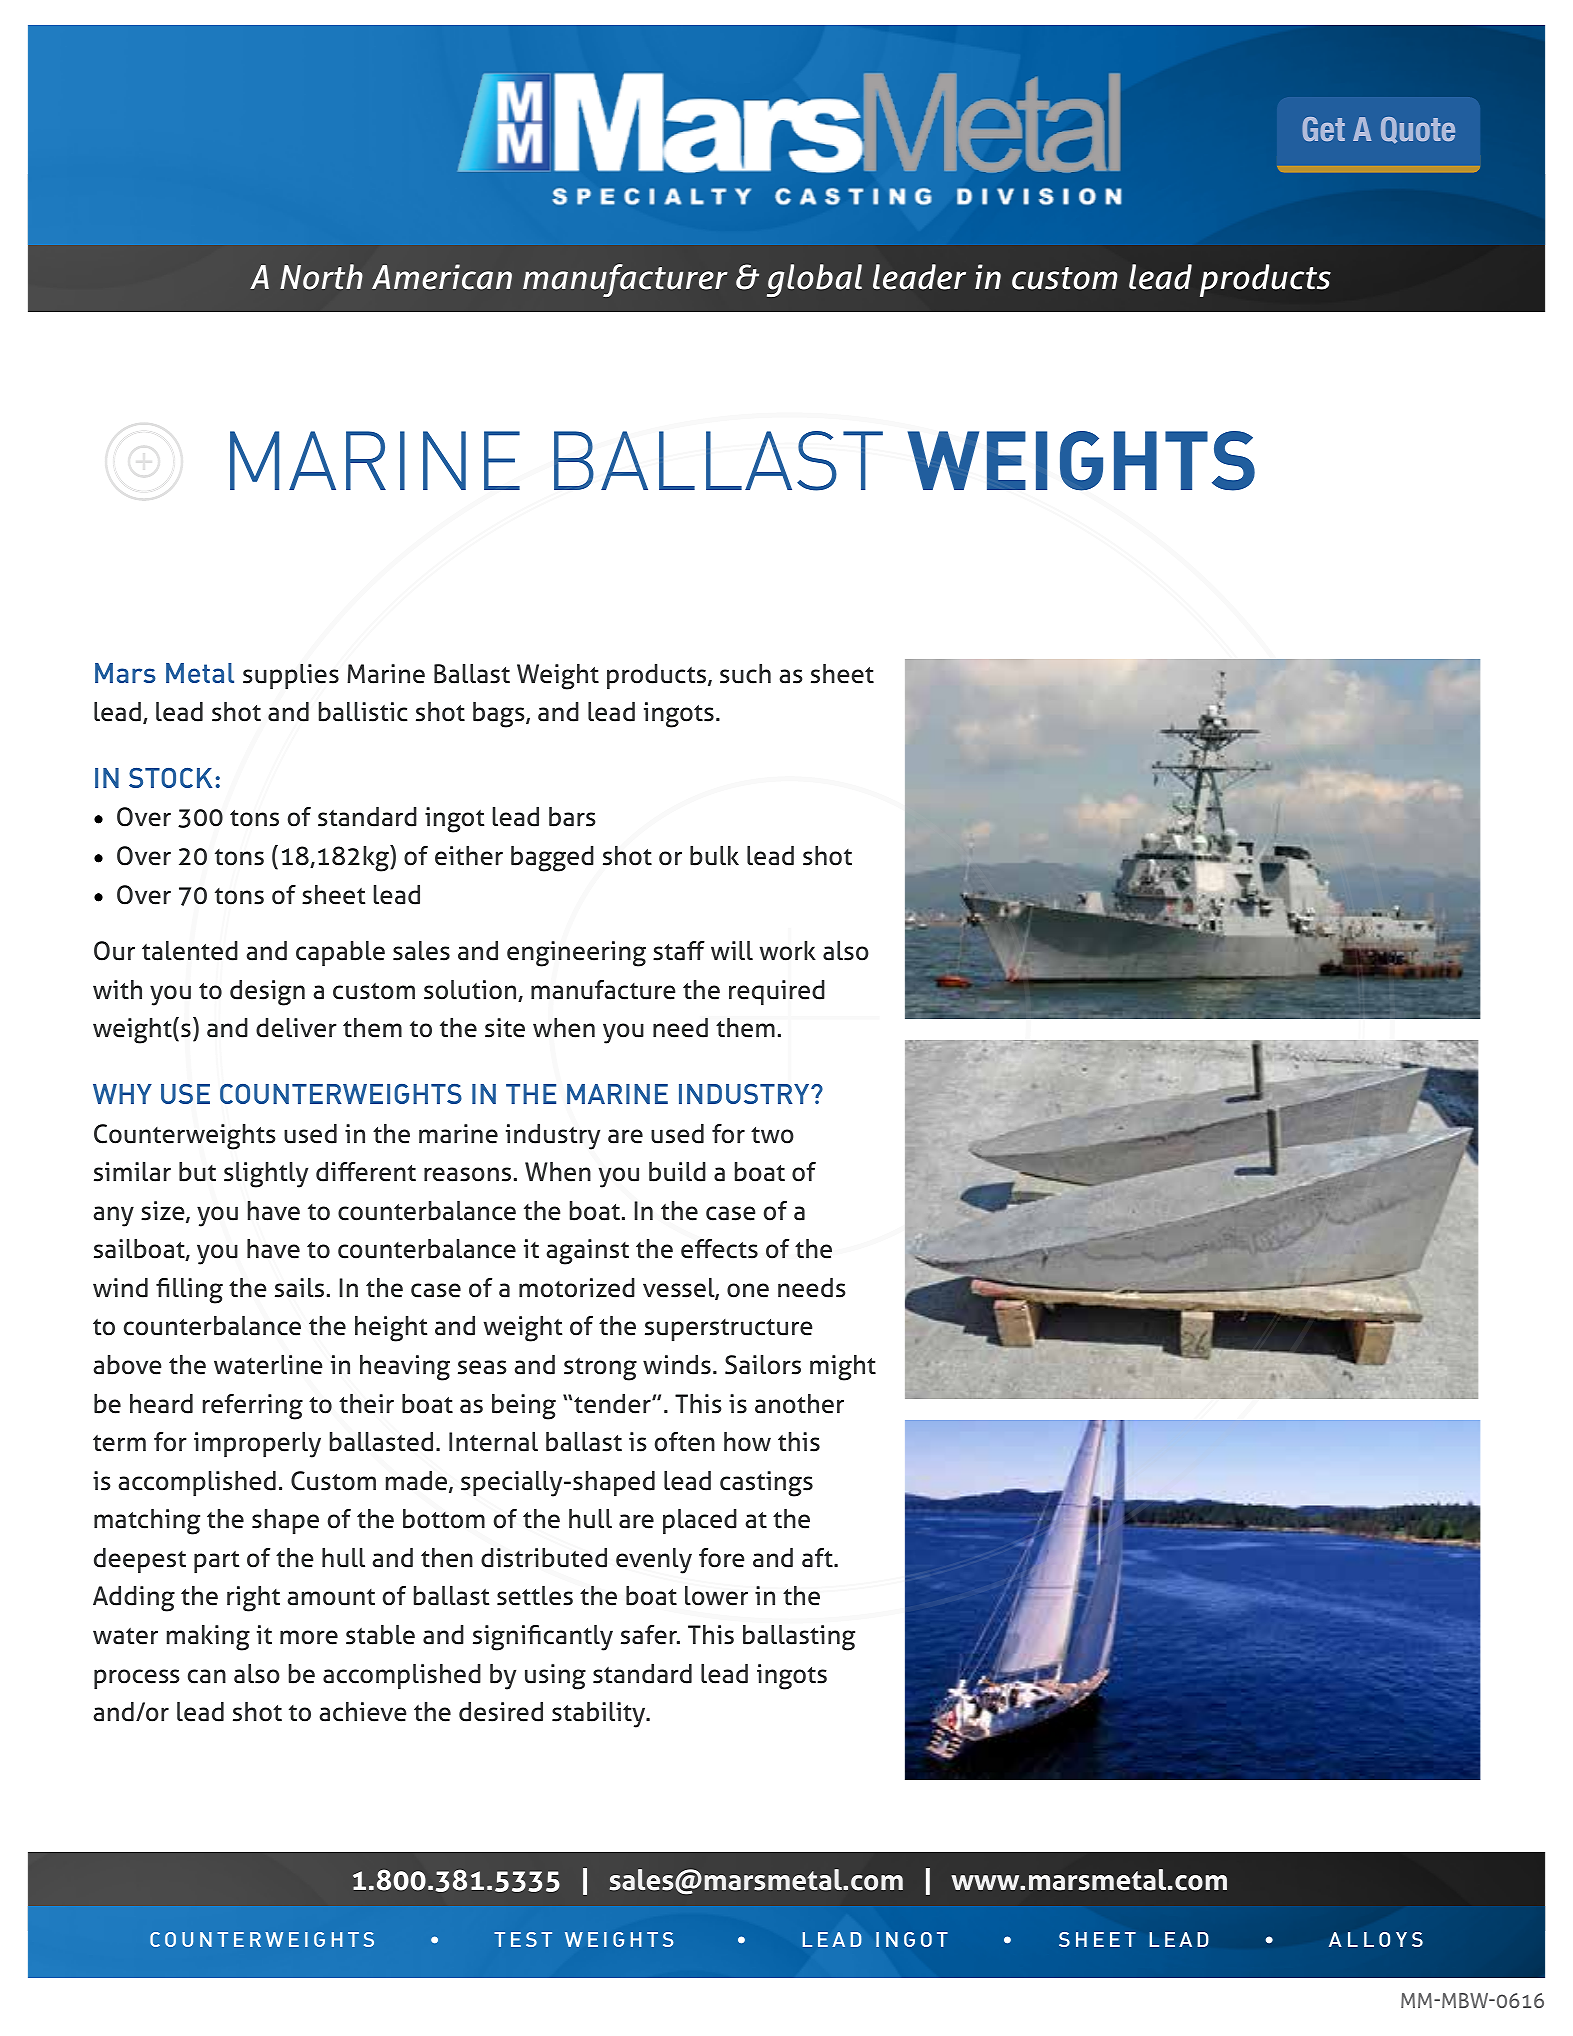  I want to click on aft, so click(818, 1558).
